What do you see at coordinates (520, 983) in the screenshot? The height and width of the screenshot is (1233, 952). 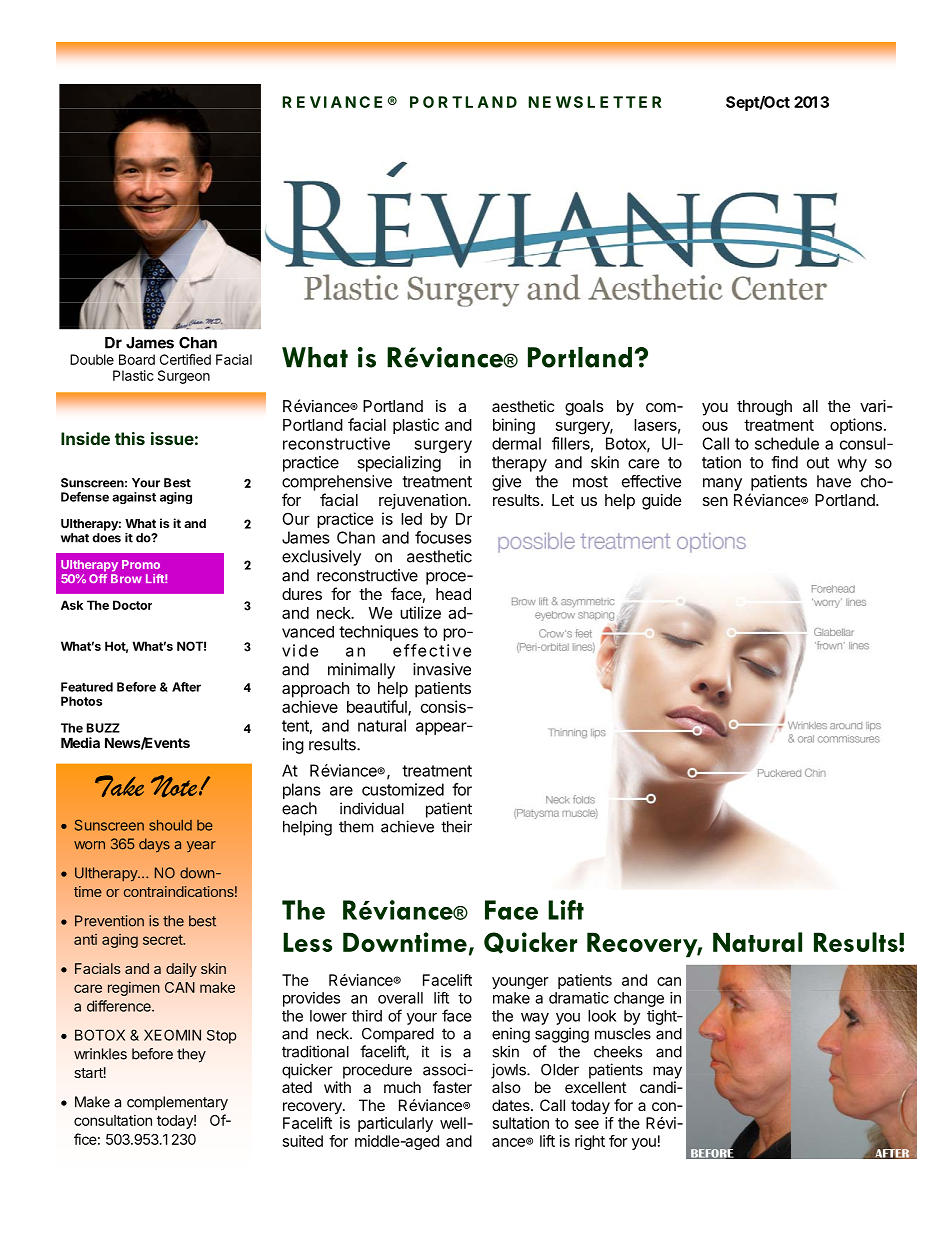 I see `younger` at bounding box center [520, 983].
